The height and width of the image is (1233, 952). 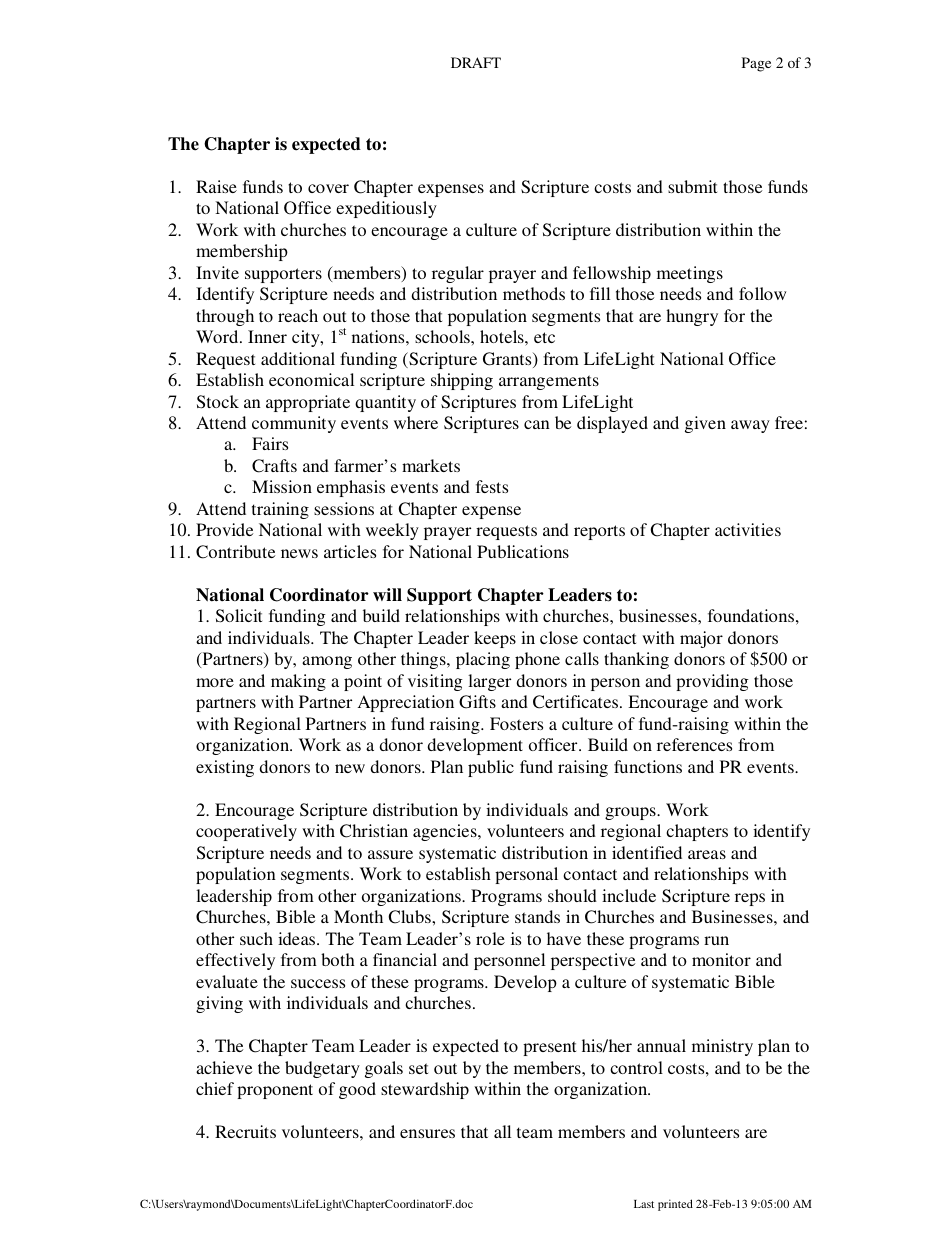 I want to click on Page, so click(x=756, y=64).
